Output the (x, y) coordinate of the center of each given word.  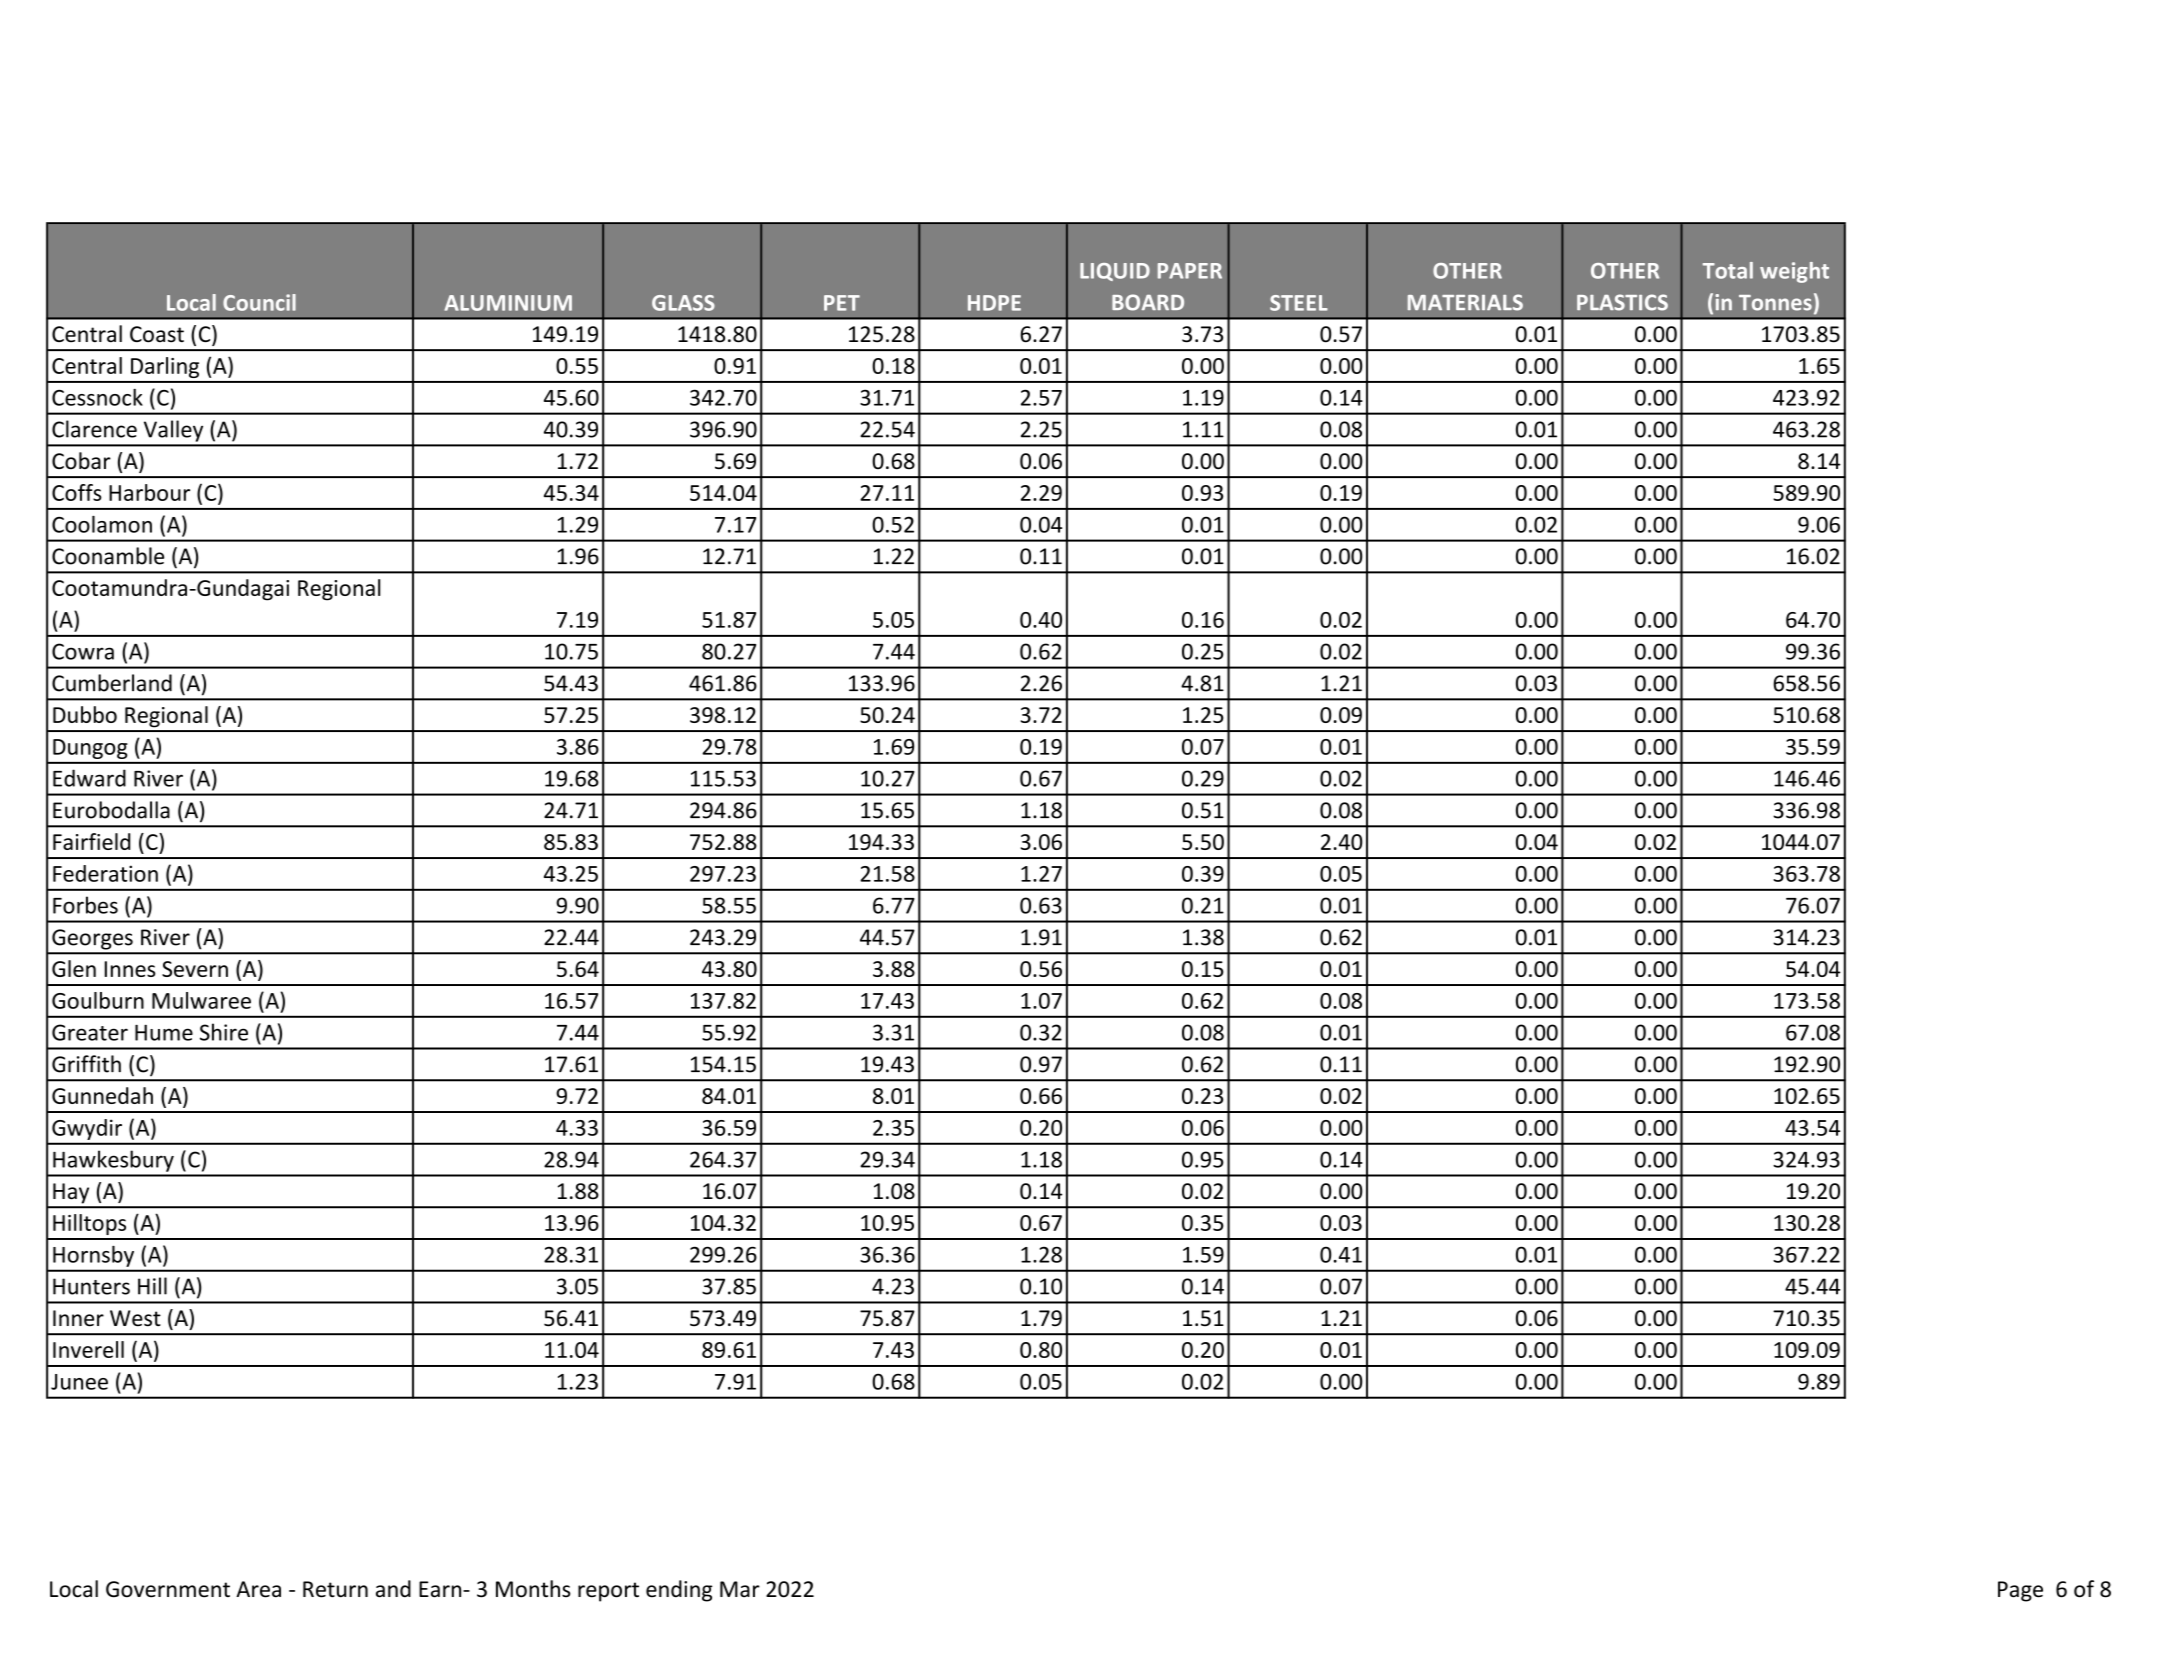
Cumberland (112, 683)
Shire (224, 1032)
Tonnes (1775, 303)
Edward (89, 778)
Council (259, 302)
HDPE (994, 303)
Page (2020, 1591)
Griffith (86, 1064)
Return (335, 1589)
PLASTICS (1622, 302)
